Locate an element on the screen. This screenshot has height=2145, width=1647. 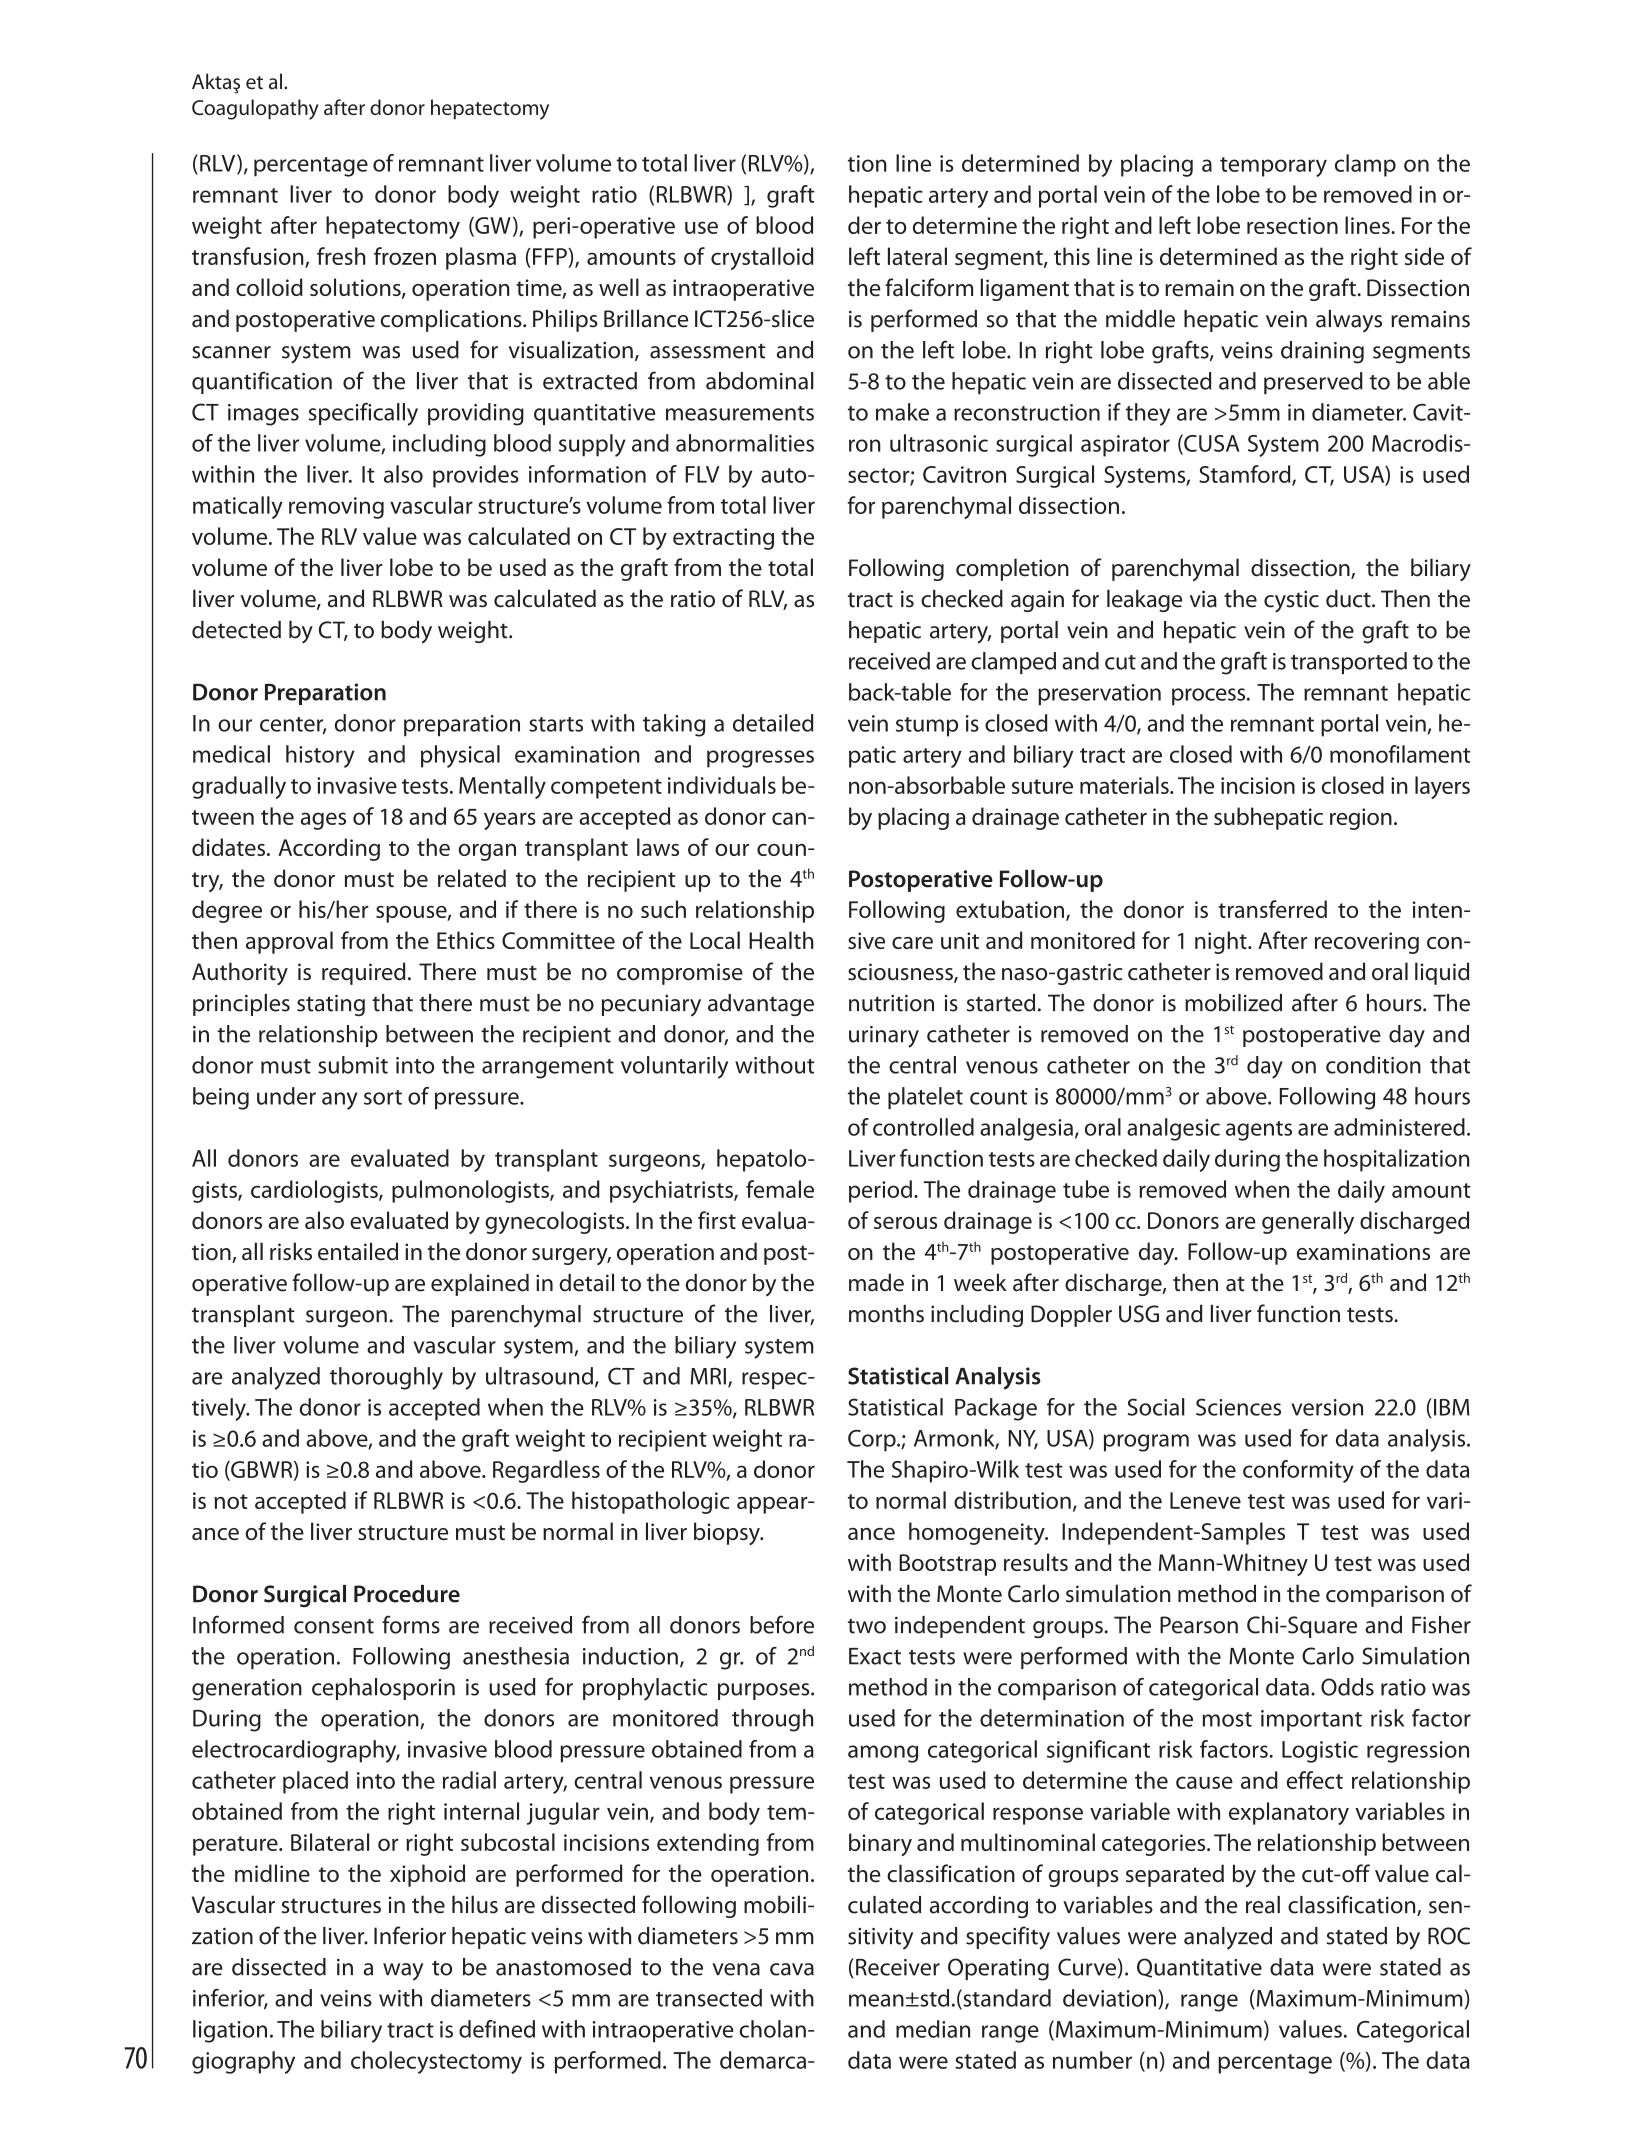
controlled is located at coordinates (923, 1127).
